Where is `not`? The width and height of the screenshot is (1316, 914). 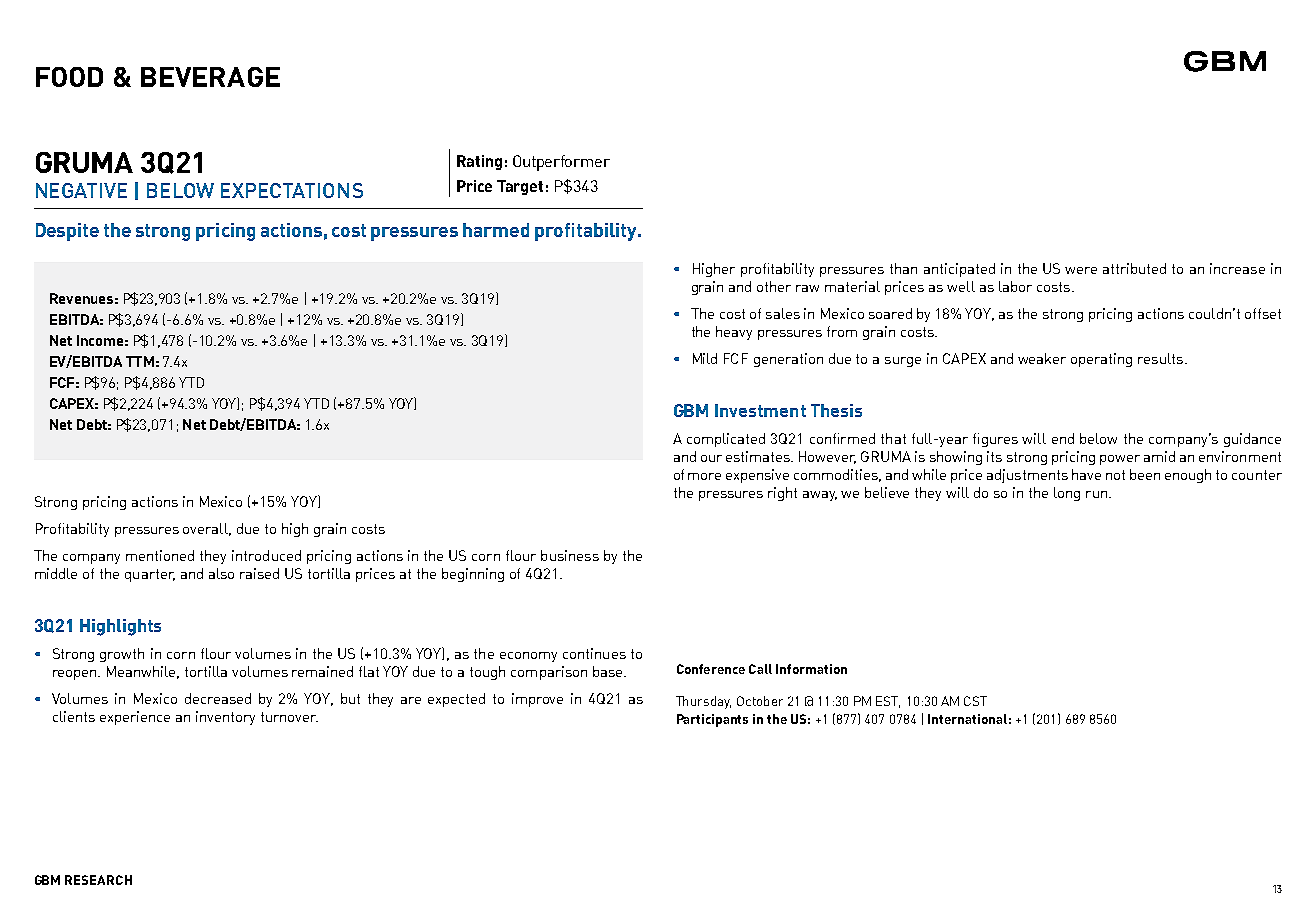 not is located at coordinates (1115, 475).
